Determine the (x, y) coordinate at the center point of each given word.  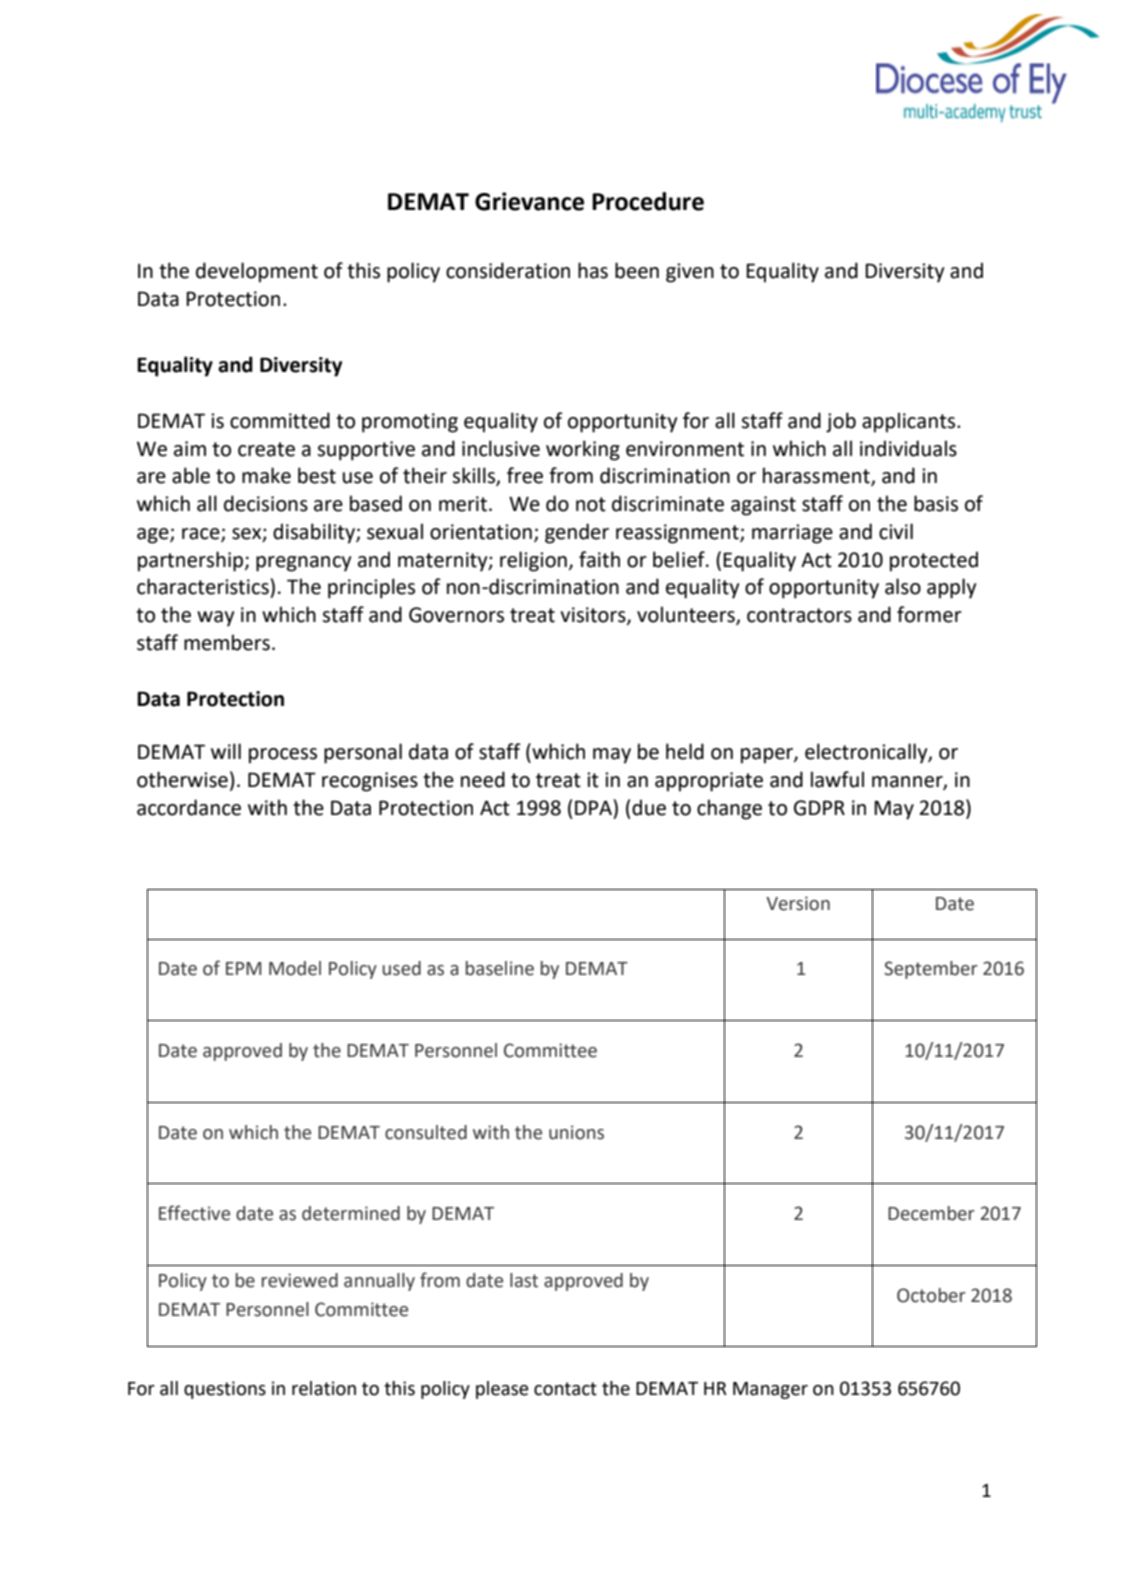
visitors (594, 616)
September (931, 970)
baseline (500, 968)
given (690, 273)
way (215, 619)
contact (565, 1389)
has (593, 270)
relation (324, 1388)
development (257, 272)
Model (295, 968)
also (903, 586)
